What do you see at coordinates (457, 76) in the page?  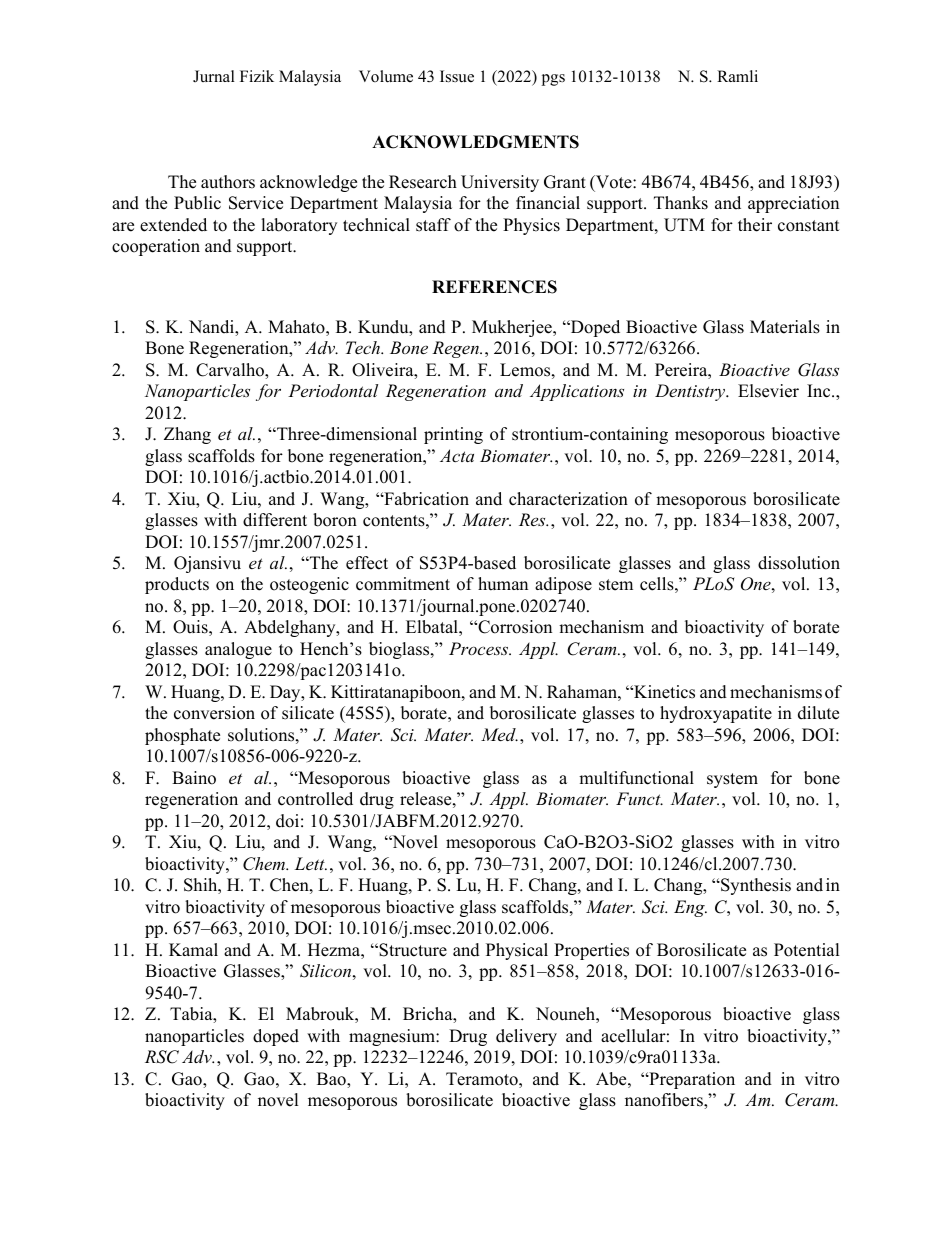 I see `Issue` at bounding box center [457, 76].
